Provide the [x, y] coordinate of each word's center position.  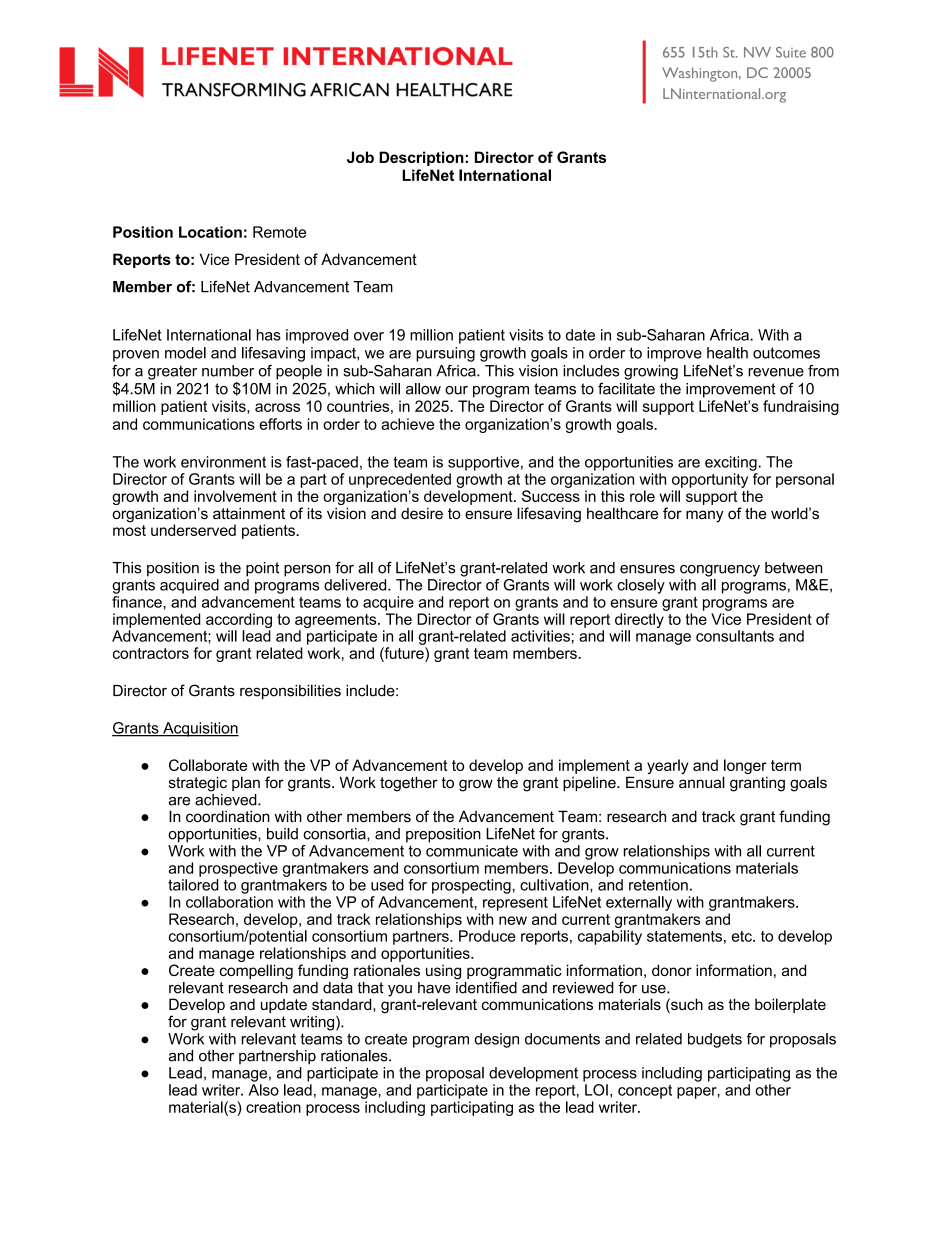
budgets [715, 1040]
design [496, 1040]
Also [264, 1090]
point [262, 569]
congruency [720, 571]
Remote [279, 232]
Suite [791, 52]
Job [360, 157]
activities [540, 636]
